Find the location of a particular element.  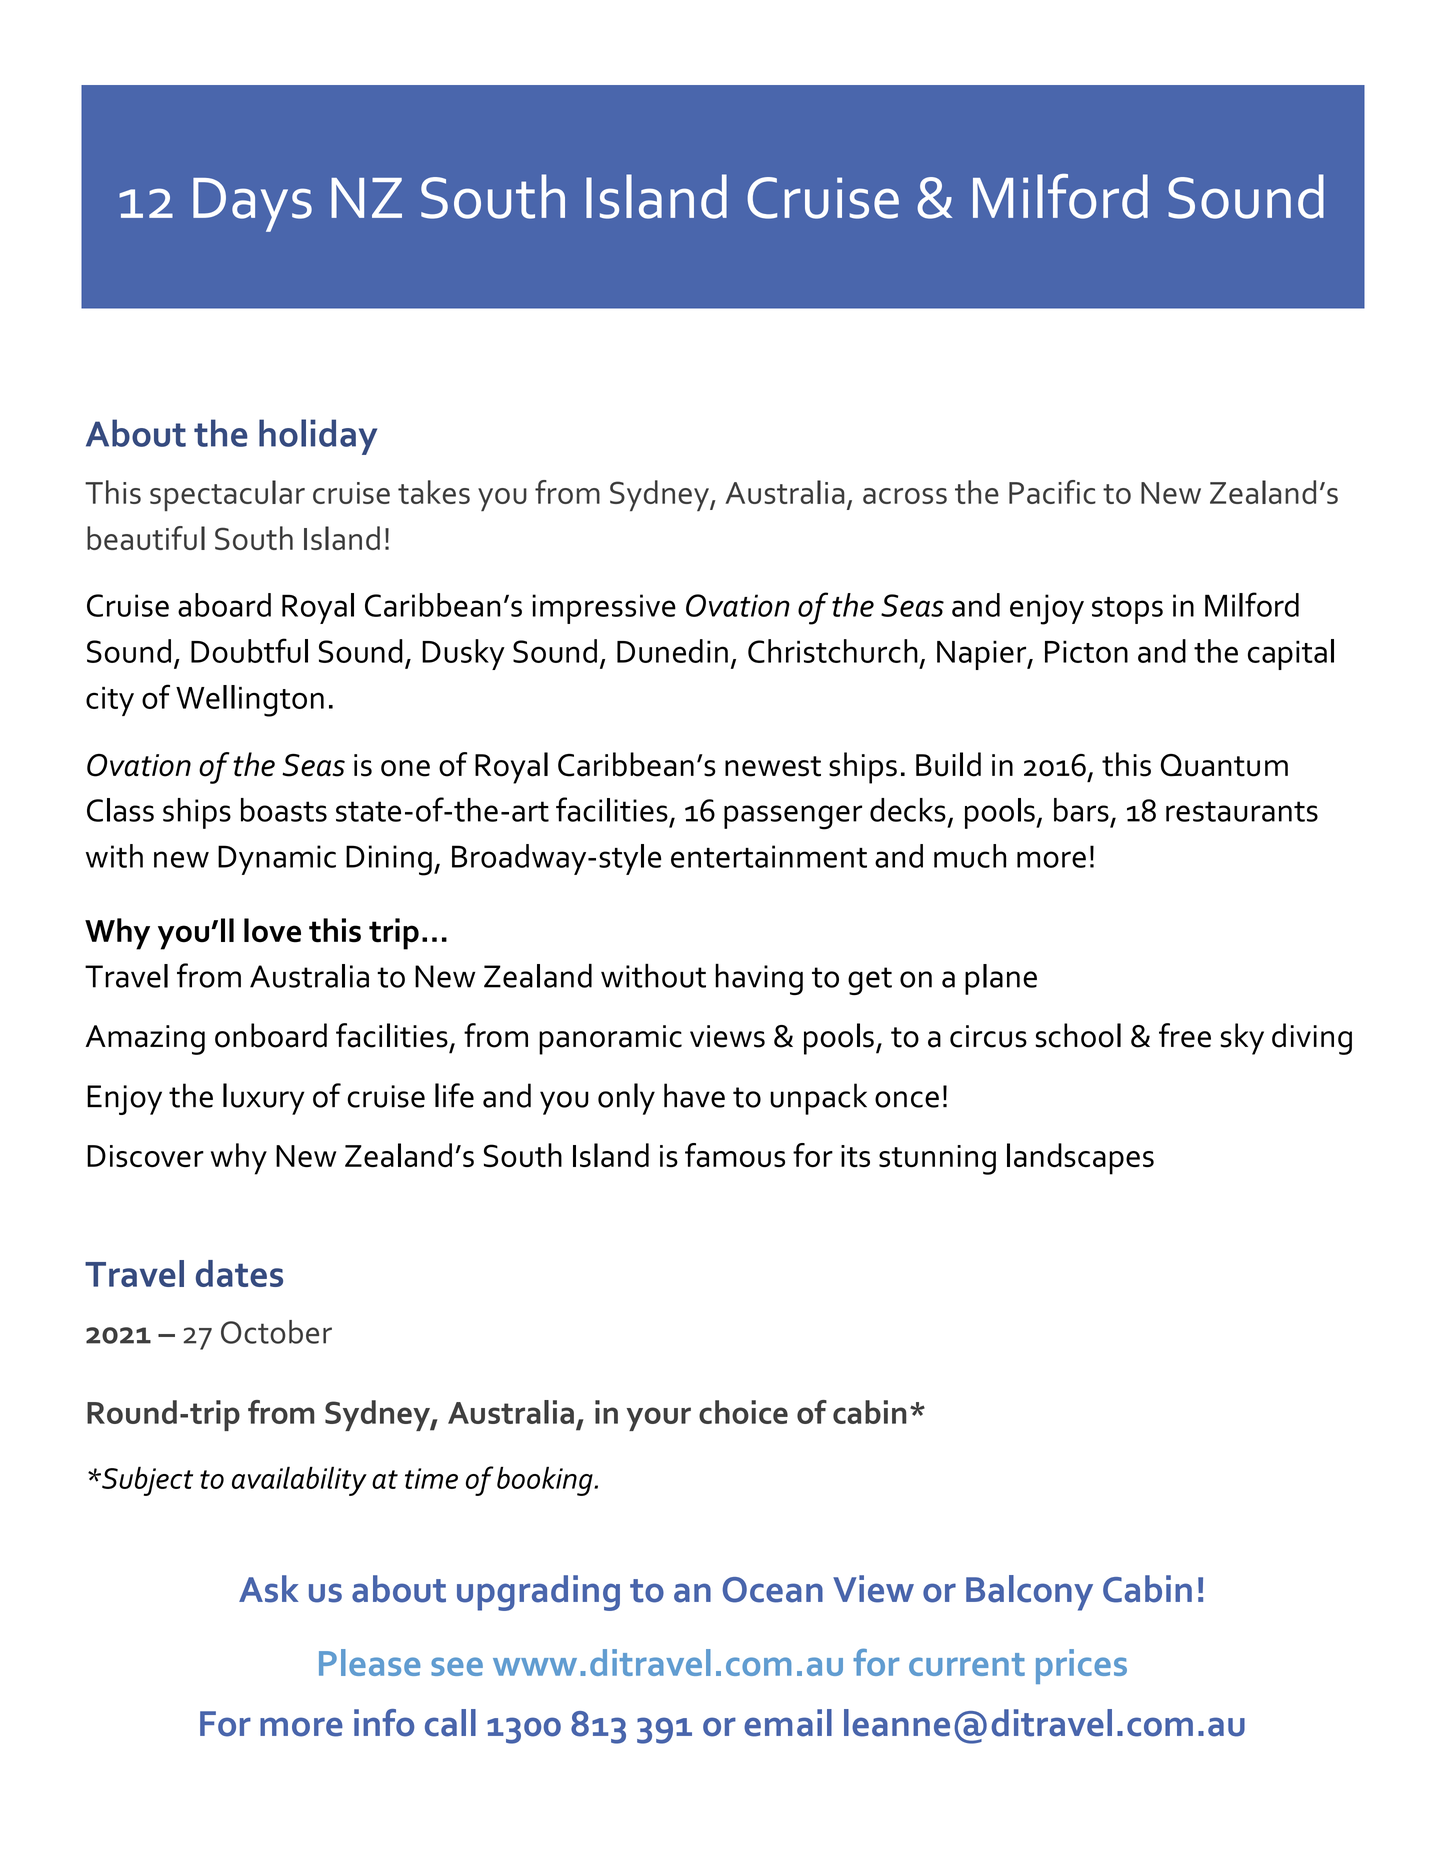

email is located at coordinates (788, 1723).
